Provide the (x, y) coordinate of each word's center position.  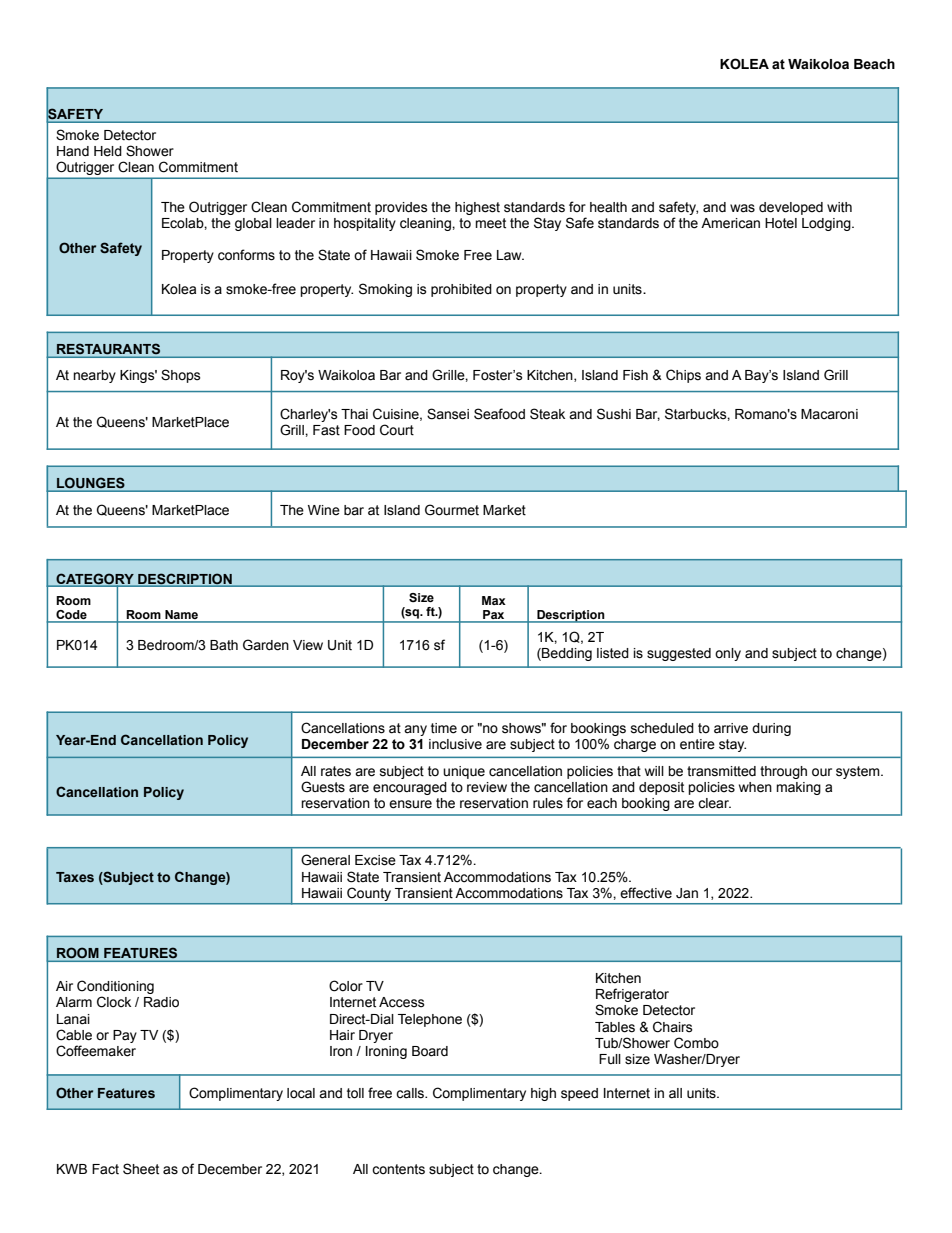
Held (108, 151)
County (369, 894)
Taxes (75, 877)
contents (398, 1169)
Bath (224, 645)
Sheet (141, 1169)
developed (791, 208)
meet (490, 223)
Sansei (448, 414)
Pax (494, 616)
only (728, 654)
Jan (687, 893)
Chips (683, 376)
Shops (181, 376)
